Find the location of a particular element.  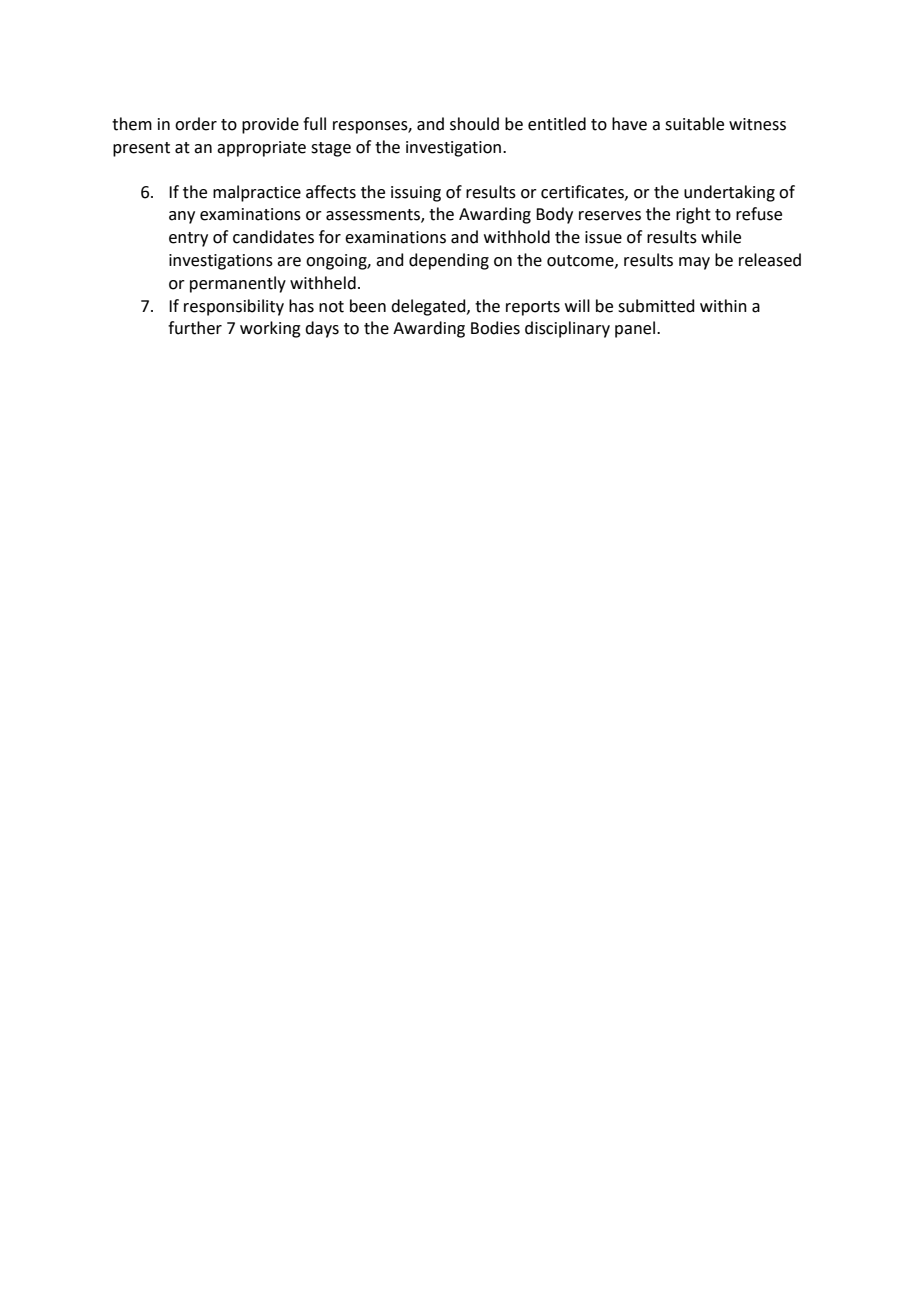

while is located at coordinates (721, 237).
